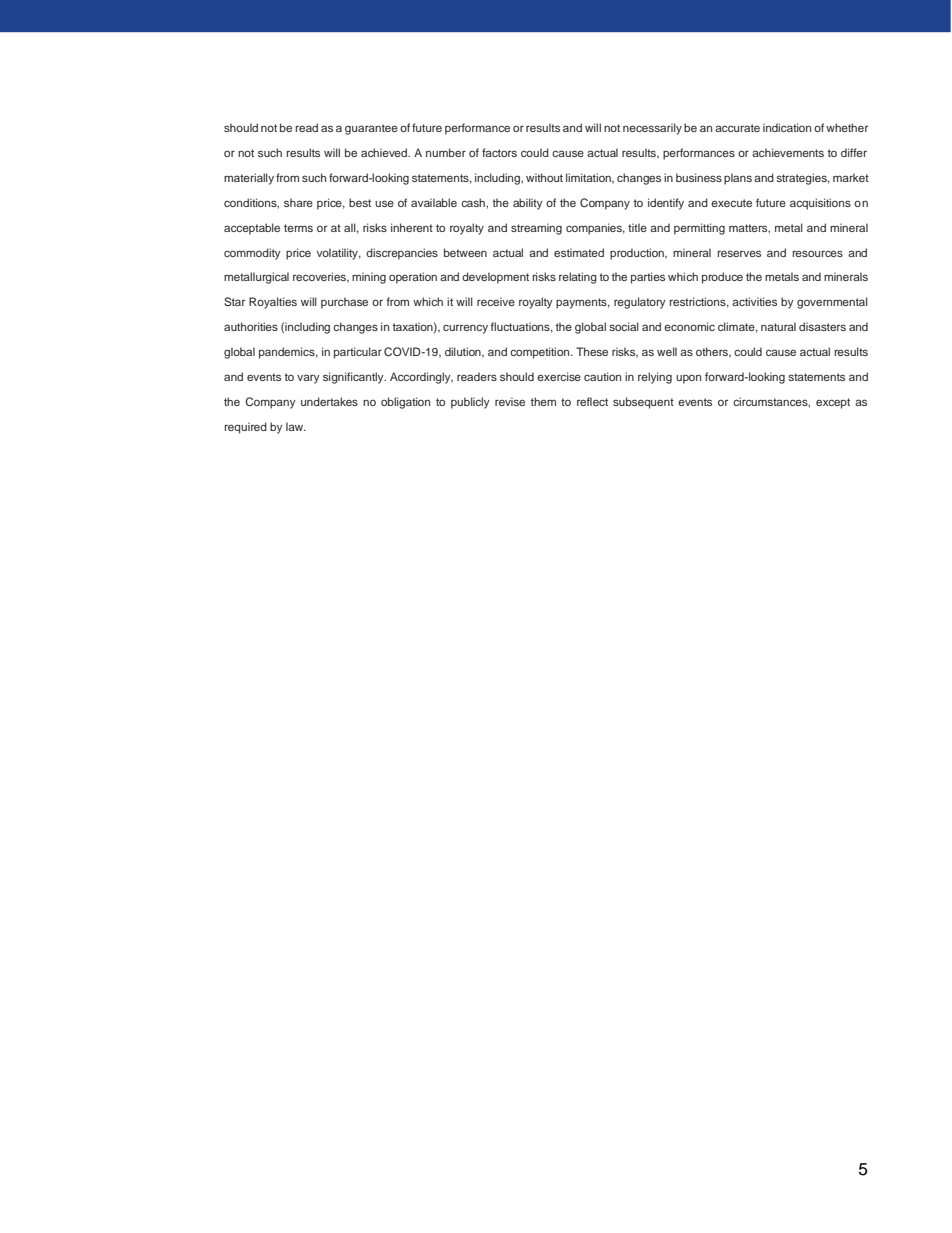 This page has width=952, height=1233. Describe the element at coordinates (296, 426) in the page. I see `law` at that location.
